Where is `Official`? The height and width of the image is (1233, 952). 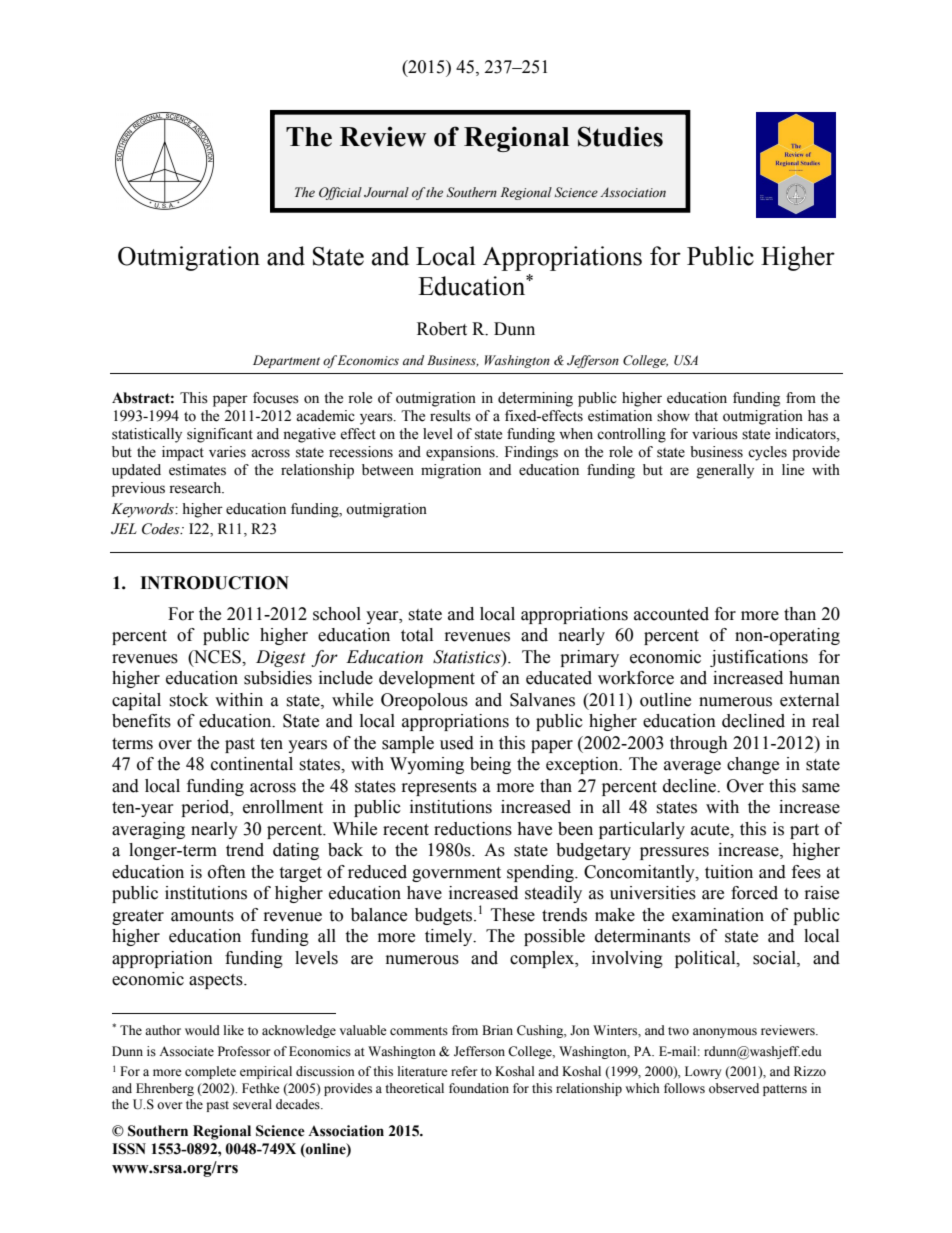
Official is located at coordinates (340, 193).
